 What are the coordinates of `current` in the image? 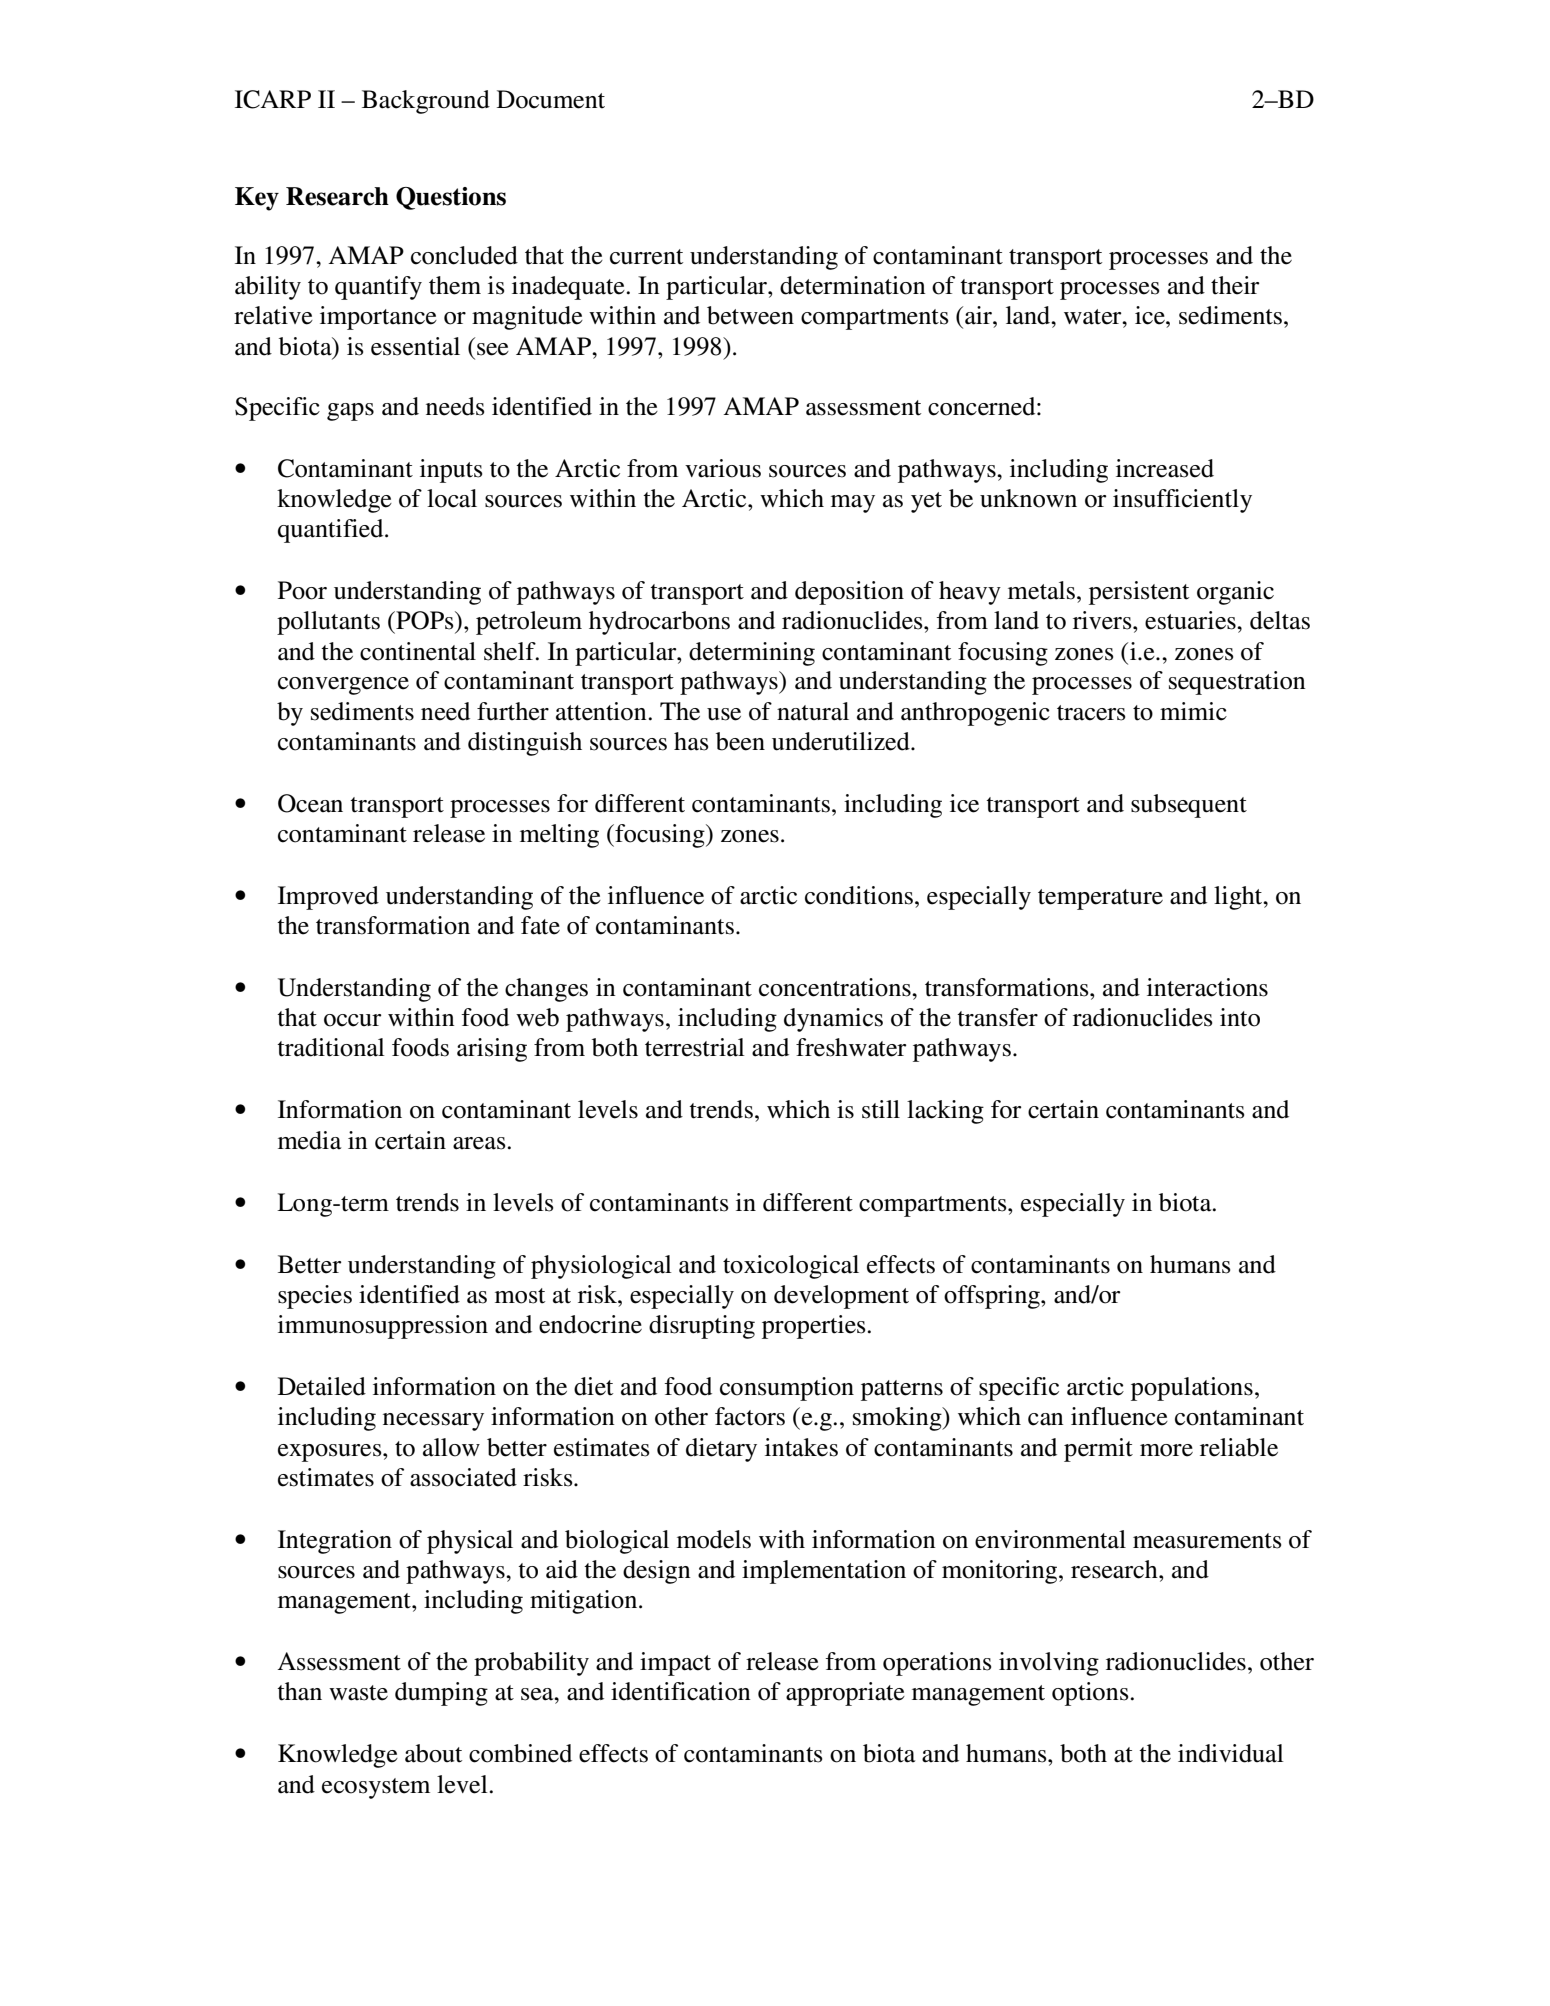 It's located at (646, 257).
